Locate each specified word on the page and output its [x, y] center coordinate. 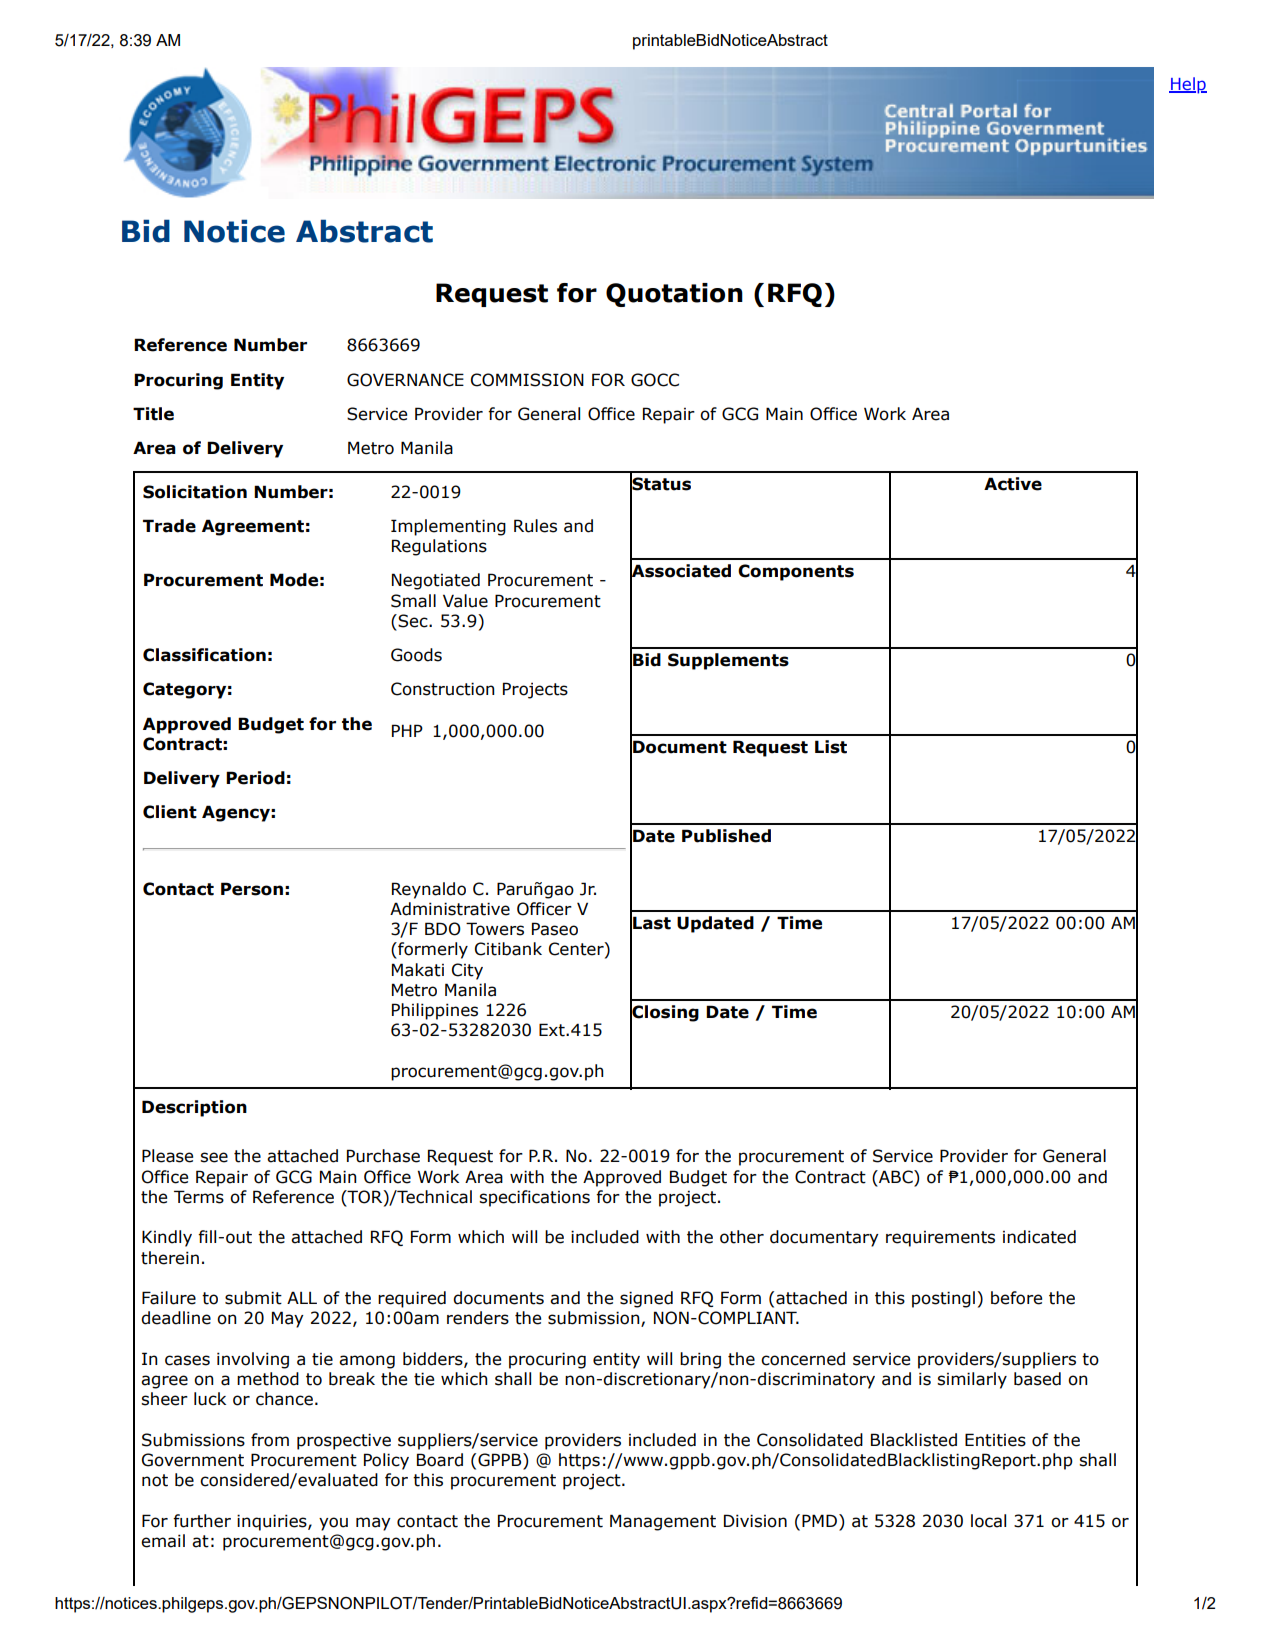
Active [1013, 484]
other [742, 1237]
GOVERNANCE [405, 380]
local [988, 1521]
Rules [535, 526]
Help [1188, 85]
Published [726, 836]
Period [255, 778]
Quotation [674, 295]
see [214, 1157]
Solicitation [195, 492]
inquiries [273, 1522]
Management [663, 1522]
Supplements [728, 661]
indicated [1039, 1237]
